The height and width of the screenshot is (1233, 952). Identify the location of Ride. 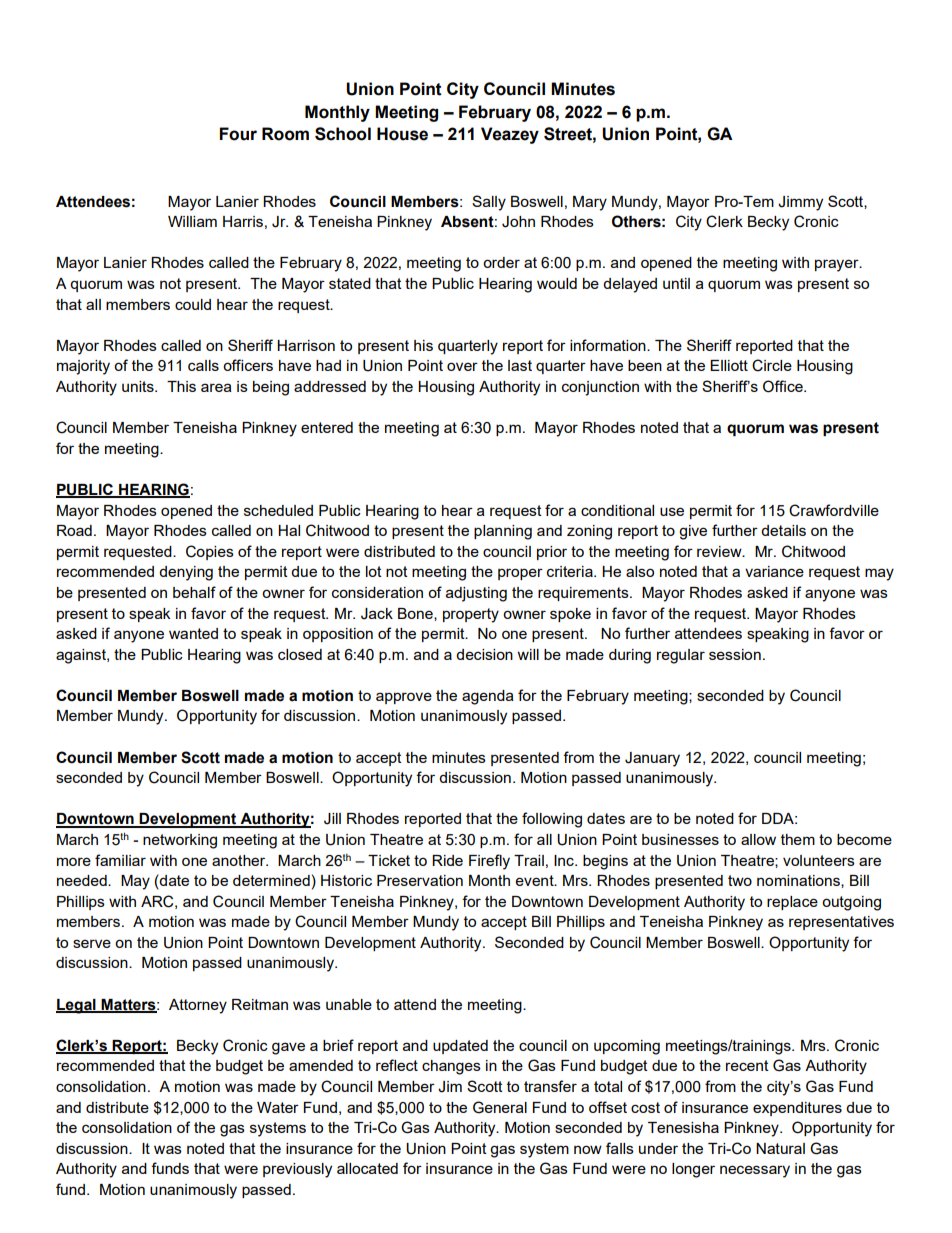
(447, 860).
